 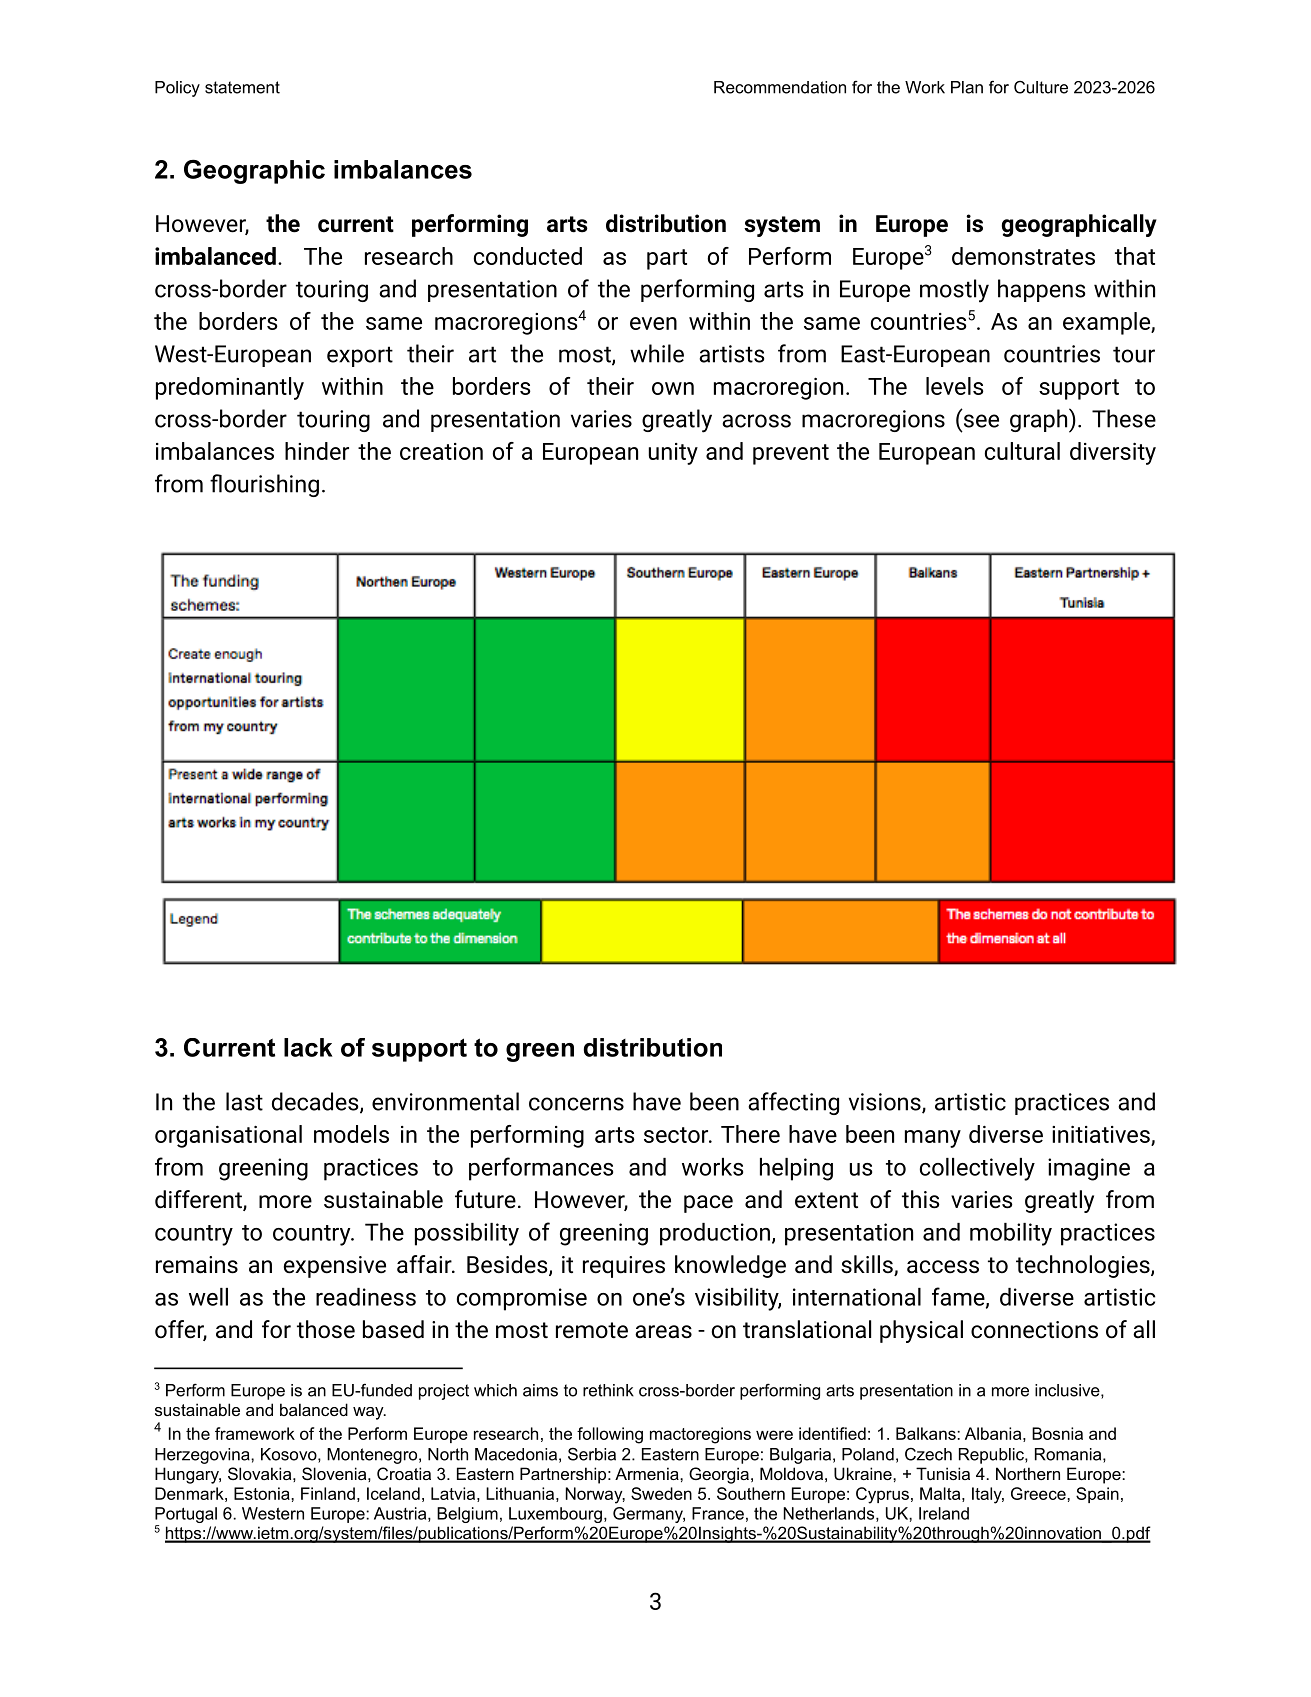 I want to click on Estonia, so click(x=263, y=1493).
